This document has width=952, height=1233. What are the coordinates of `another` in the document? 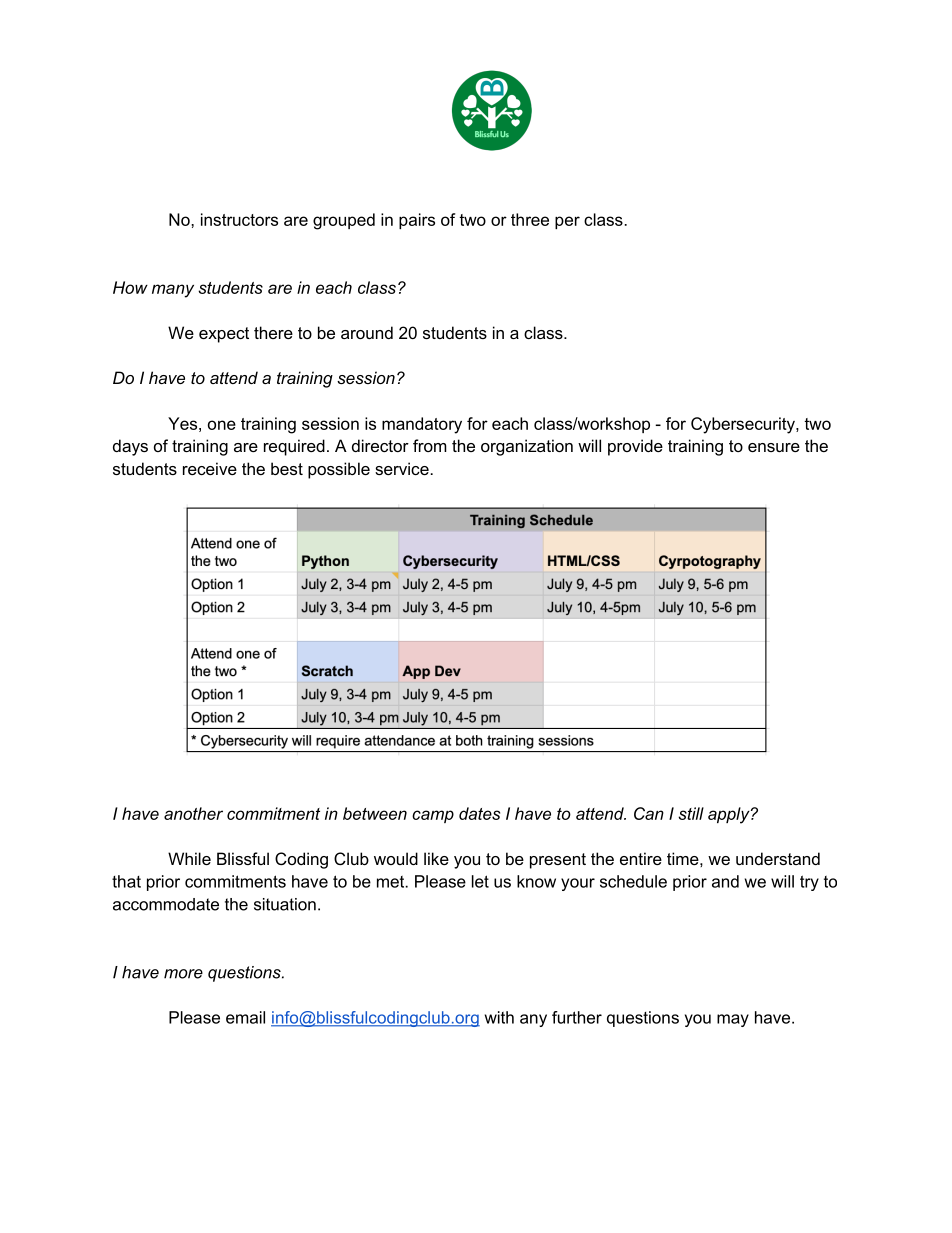 It's located at (193, 813).
